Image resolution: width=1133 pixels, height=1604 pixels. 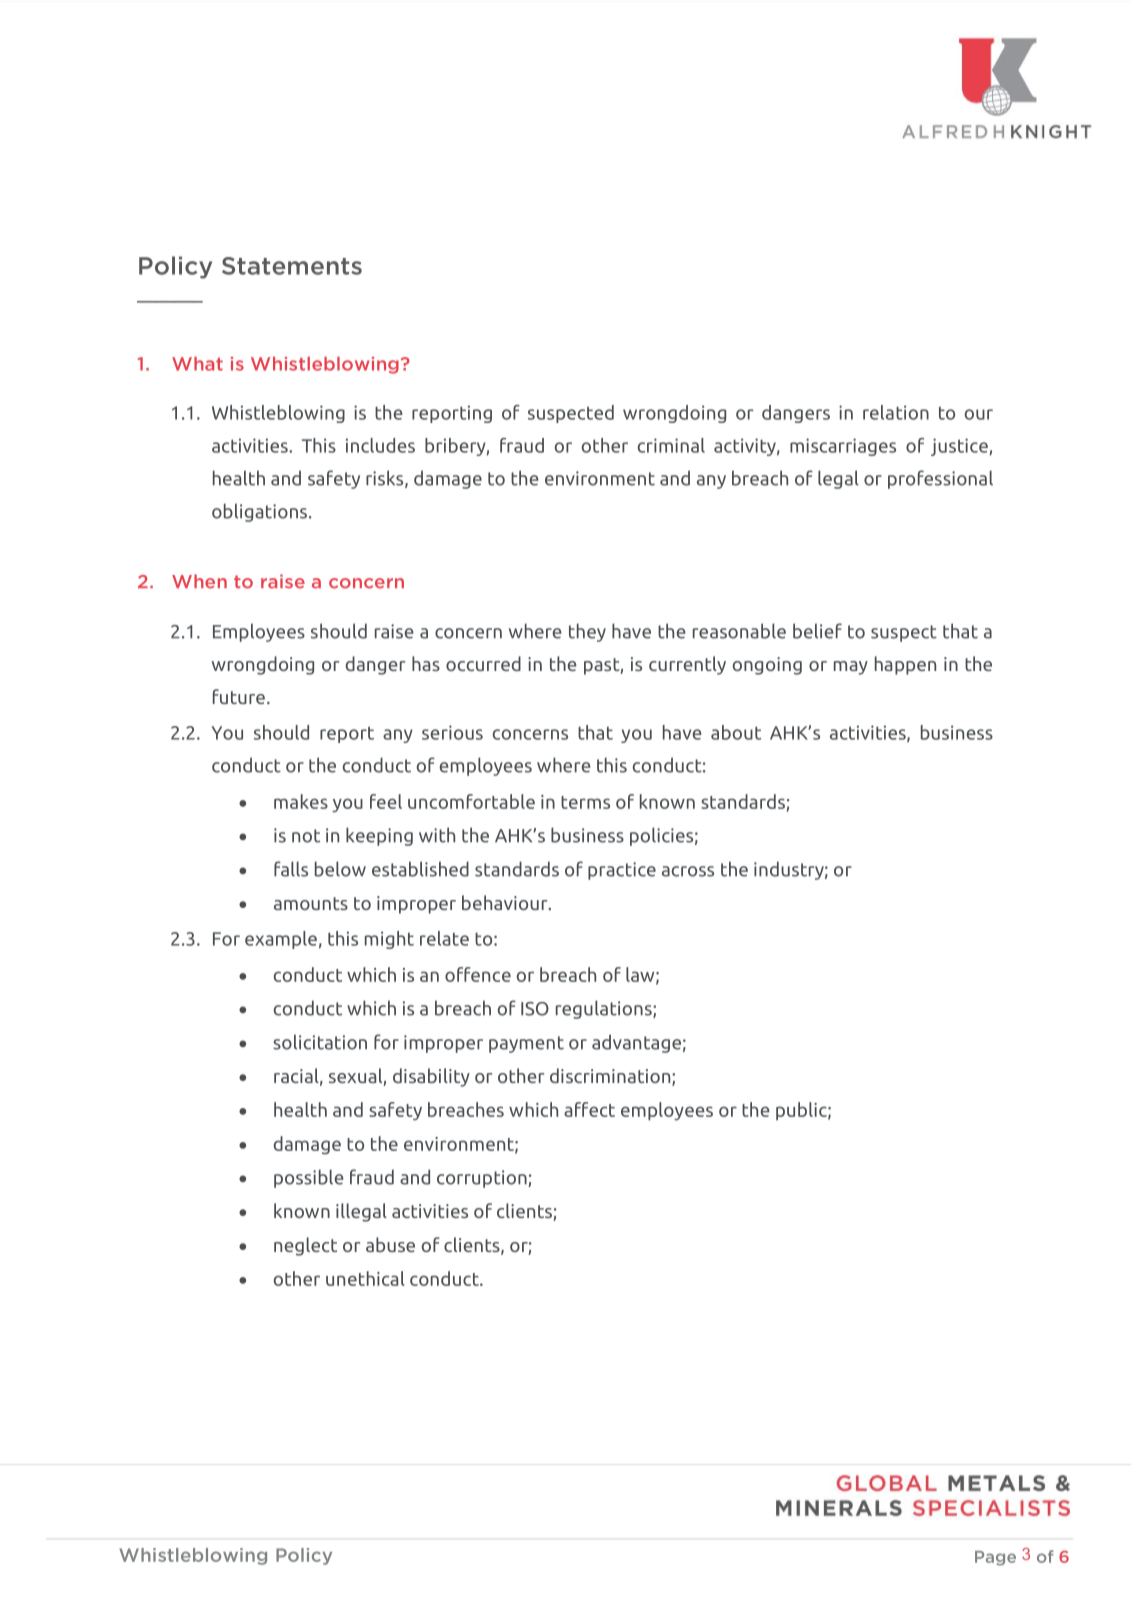 I want to click on unethical, so click(x=365, y=1278).
